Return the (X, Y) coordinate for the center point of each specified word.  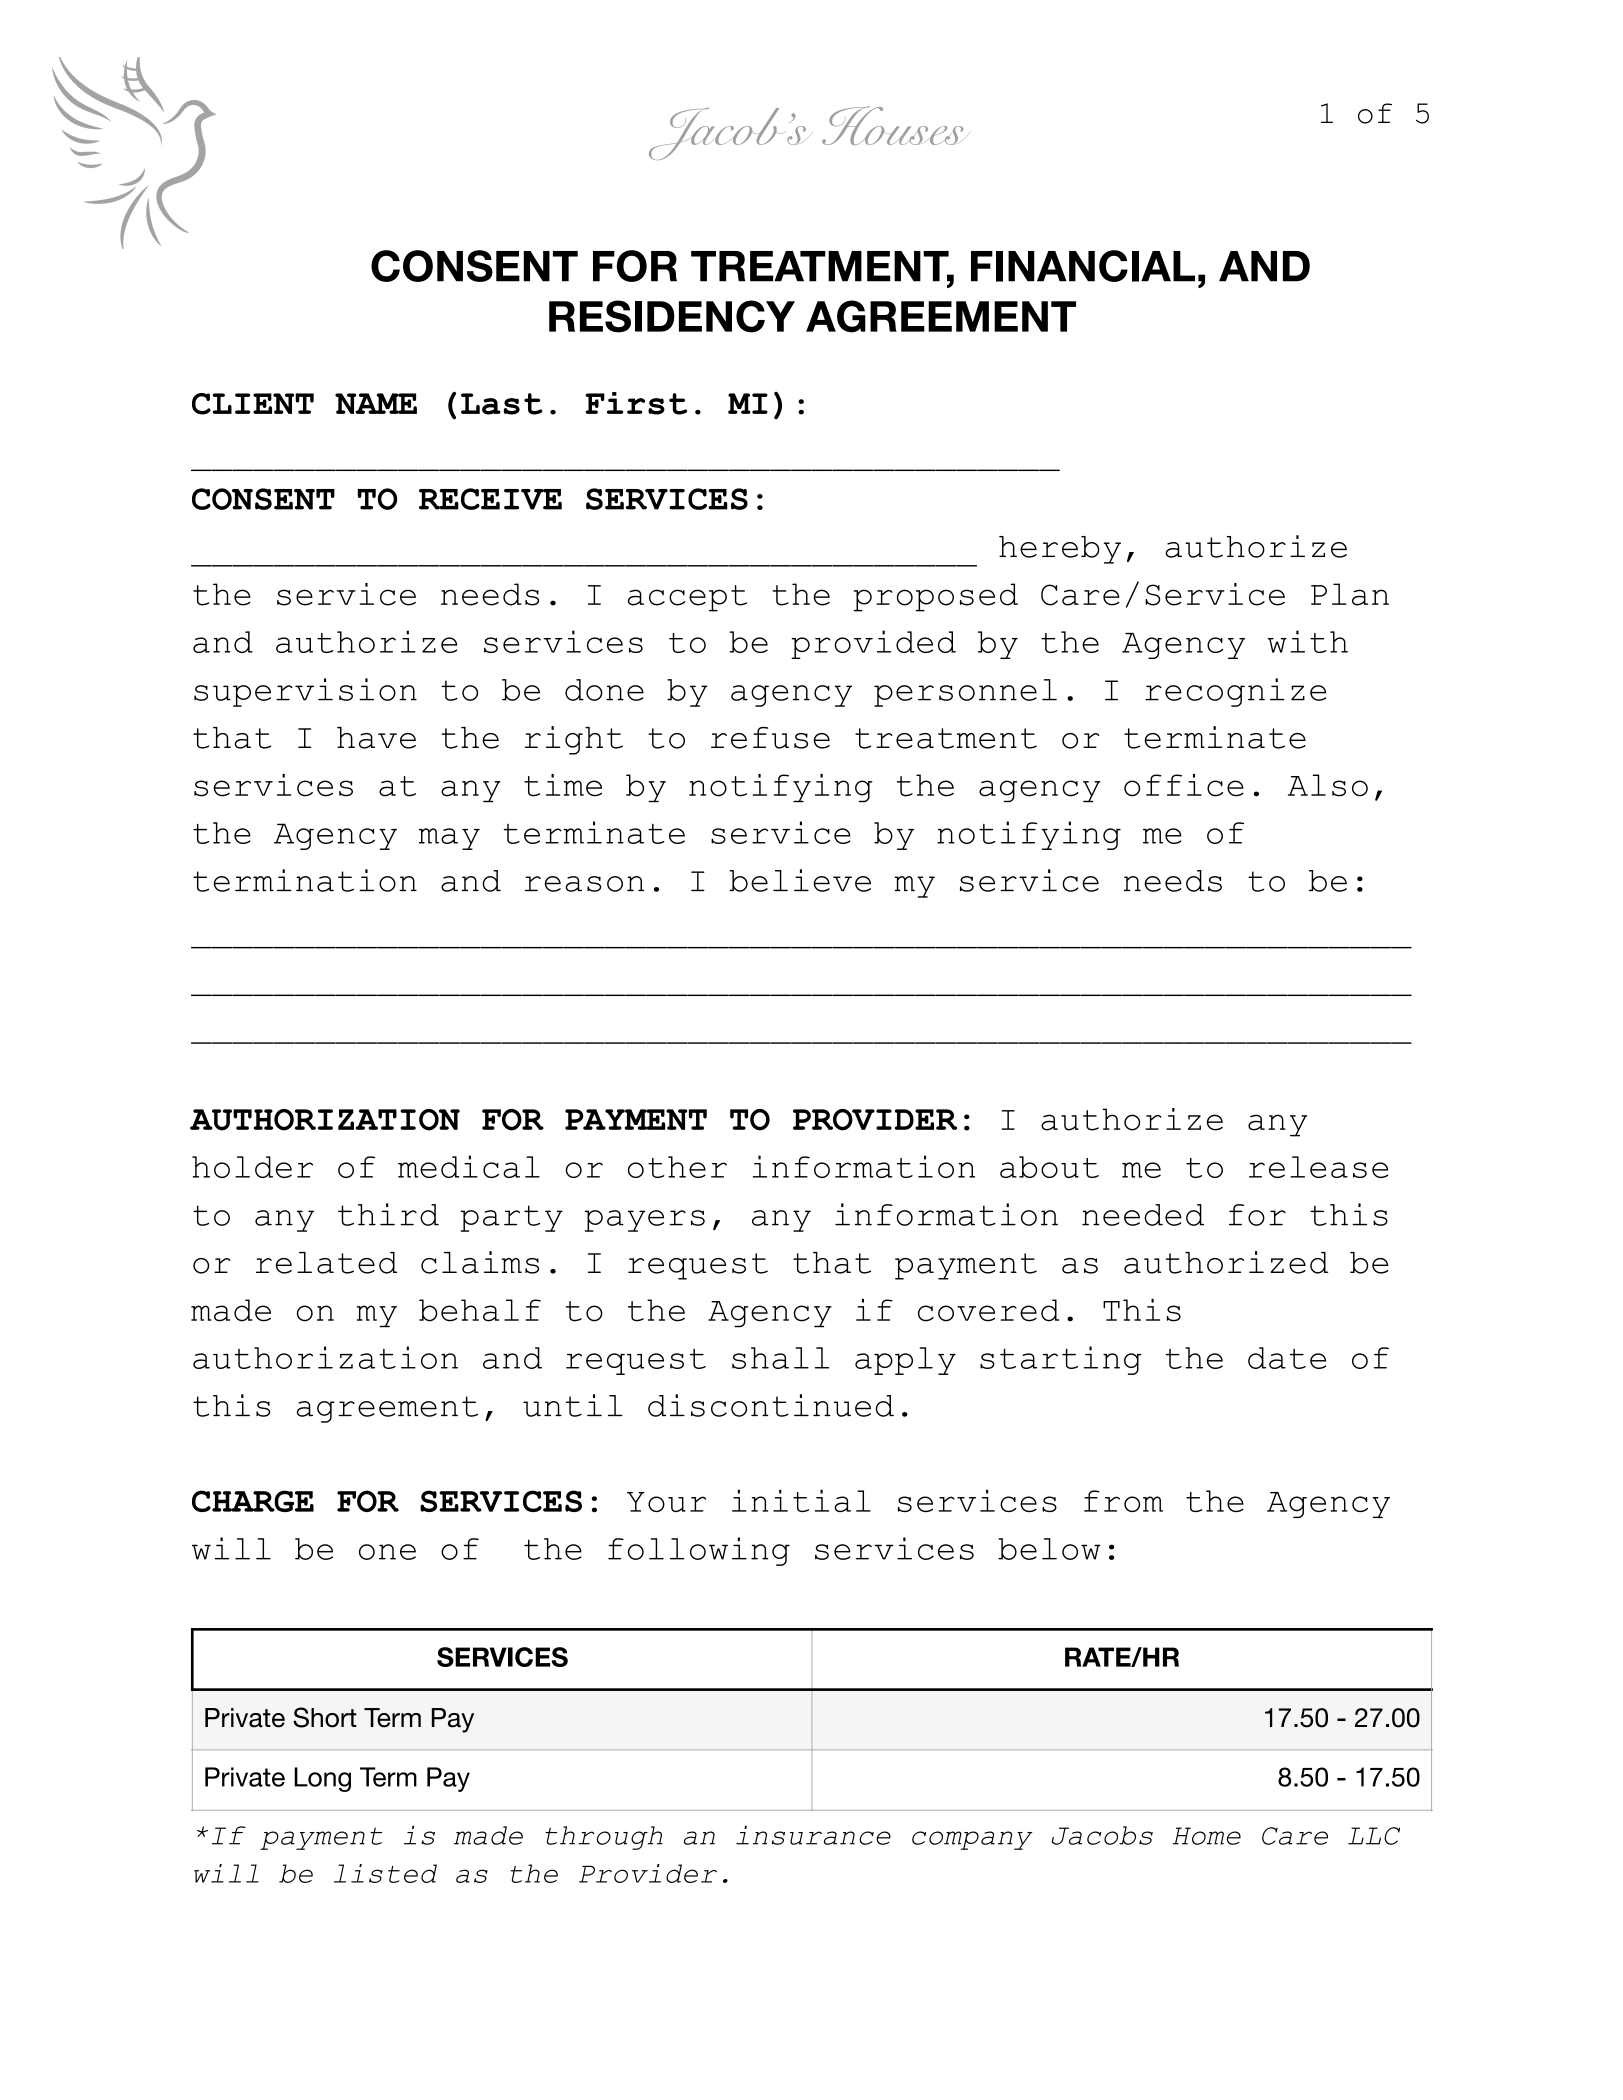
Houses (895, 125)
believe (800, 880)
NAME (376, 403)
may (449, 839)
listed (385, 1873)
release (1318, 1167)
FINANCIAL (1083, 266)
